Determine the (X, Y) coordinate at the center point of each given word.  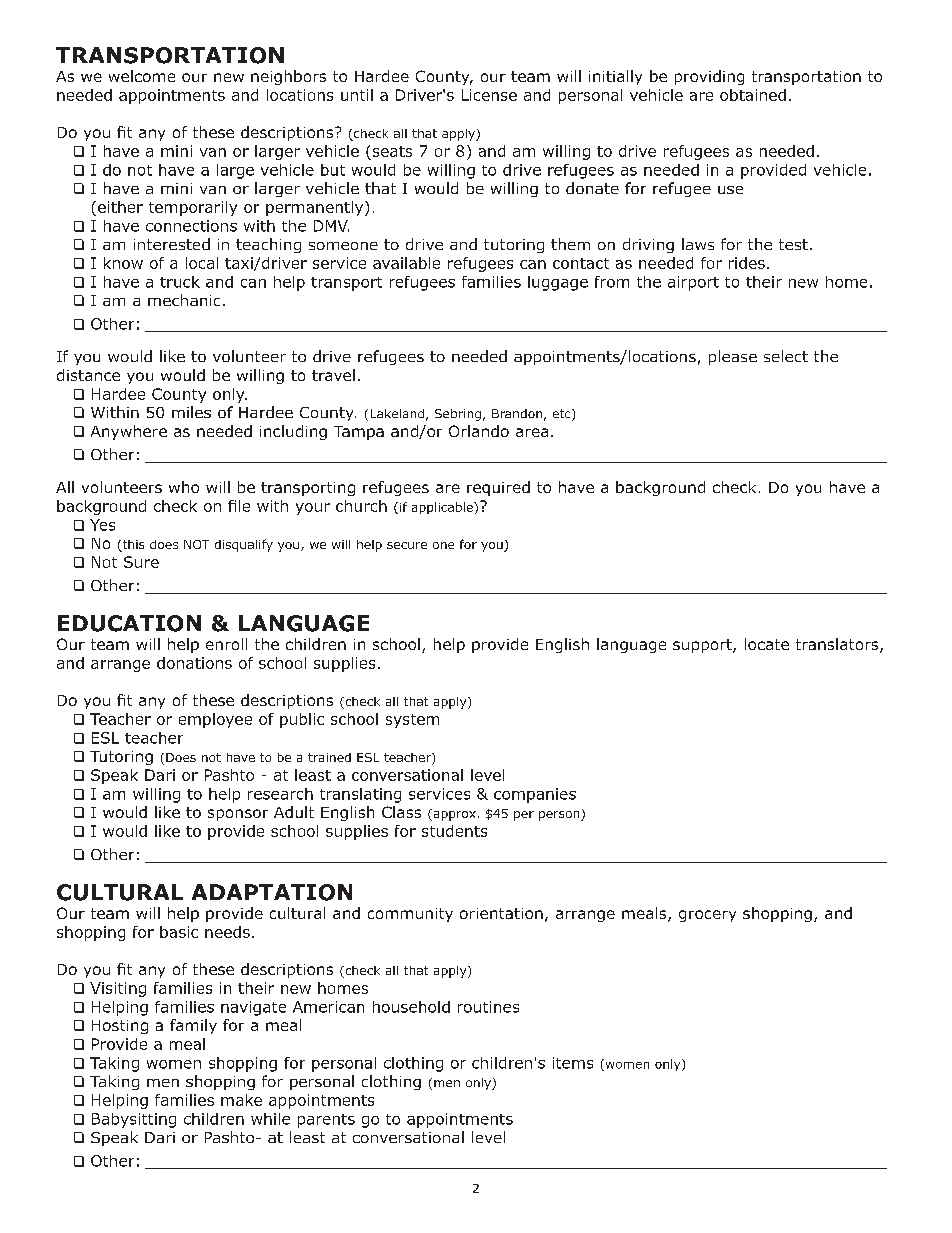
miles (191, 412)
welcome (142, 76)
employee (215, 720)
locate (767, 644)
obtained (753, 95)
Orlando (479, 431)
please (733, 357)
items (573, 1063)
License (489, 95)
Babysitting (134, 1120)
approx (453, 815)
